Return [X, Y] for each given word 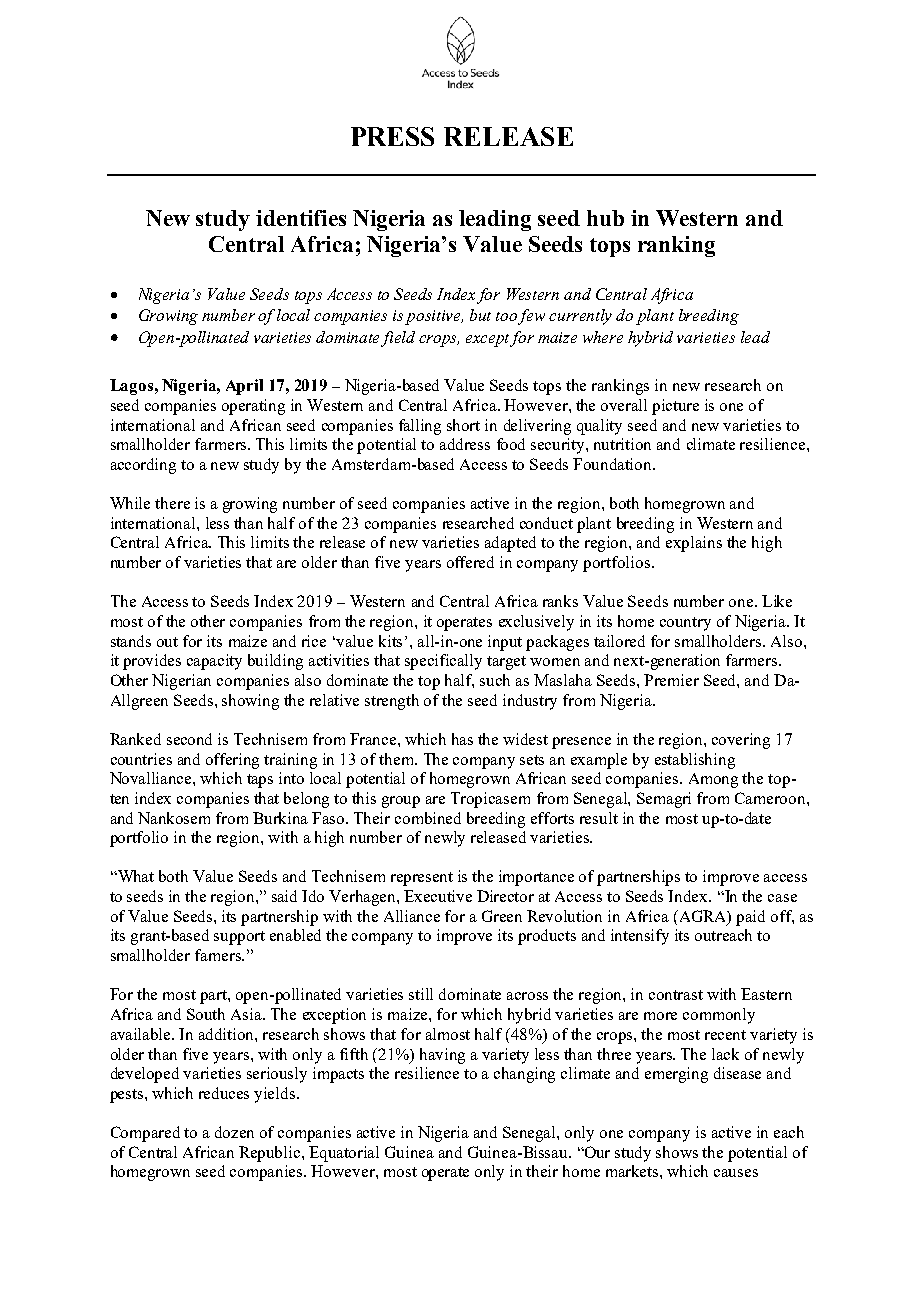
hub [605, 218]
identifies [301, 218]
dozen [234, 1132]
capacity [214, 662]
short [463, 425]
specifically [443, 662]
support [239, 938]
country [685, 624]
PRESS [392, 136]
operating [253, 407]
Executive [438, 896]
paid [750, 918]
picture [675, 407]
